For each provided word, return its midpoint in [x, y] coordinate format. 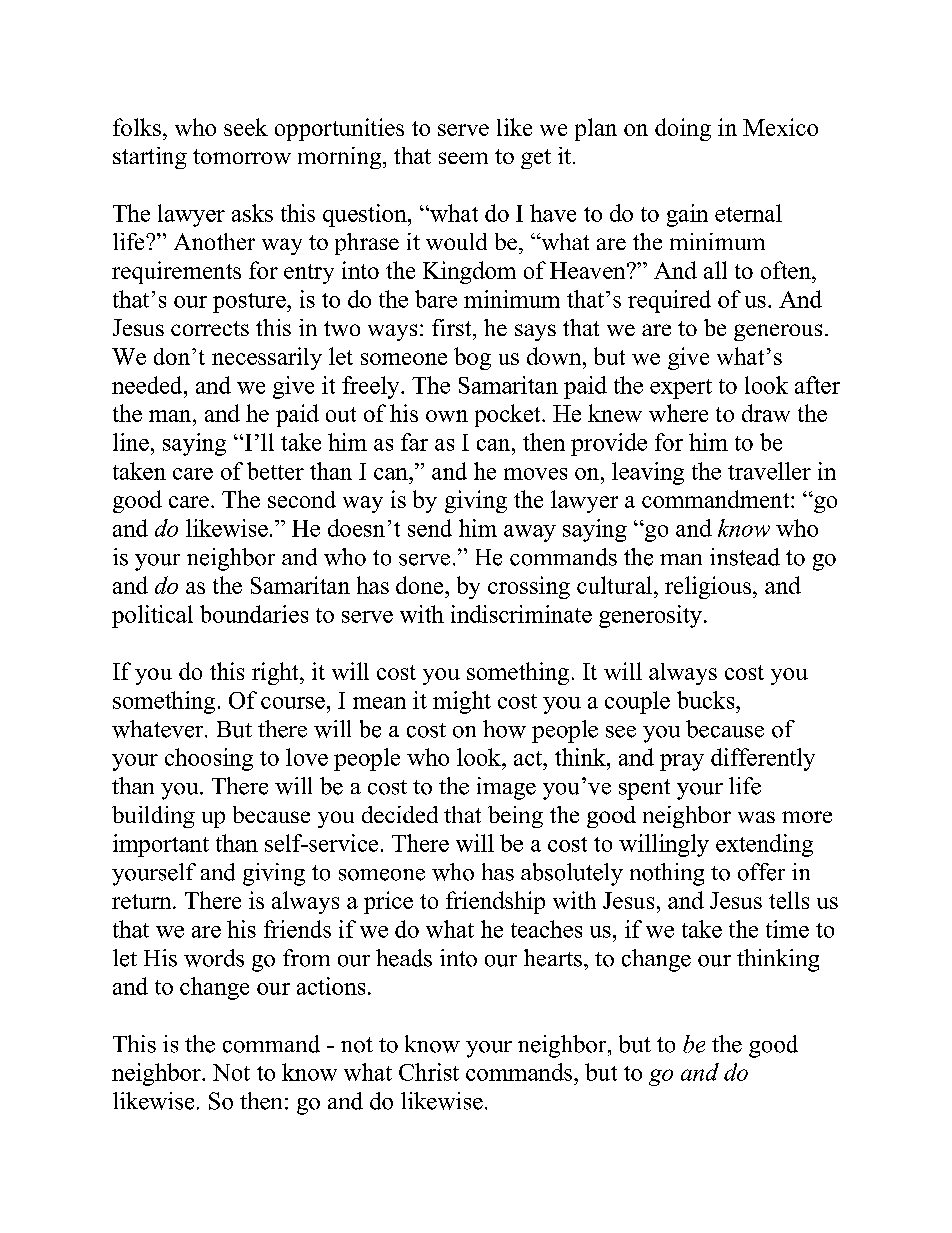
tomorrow [242, 156]
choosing [209, 759]
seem [463, 158]
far [414, 442]
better [275, 471]
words [214, 958]
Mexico [780, 127]
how [504, 729]
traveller [769, 471]
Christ [429, 1072]
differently [763, 759]
